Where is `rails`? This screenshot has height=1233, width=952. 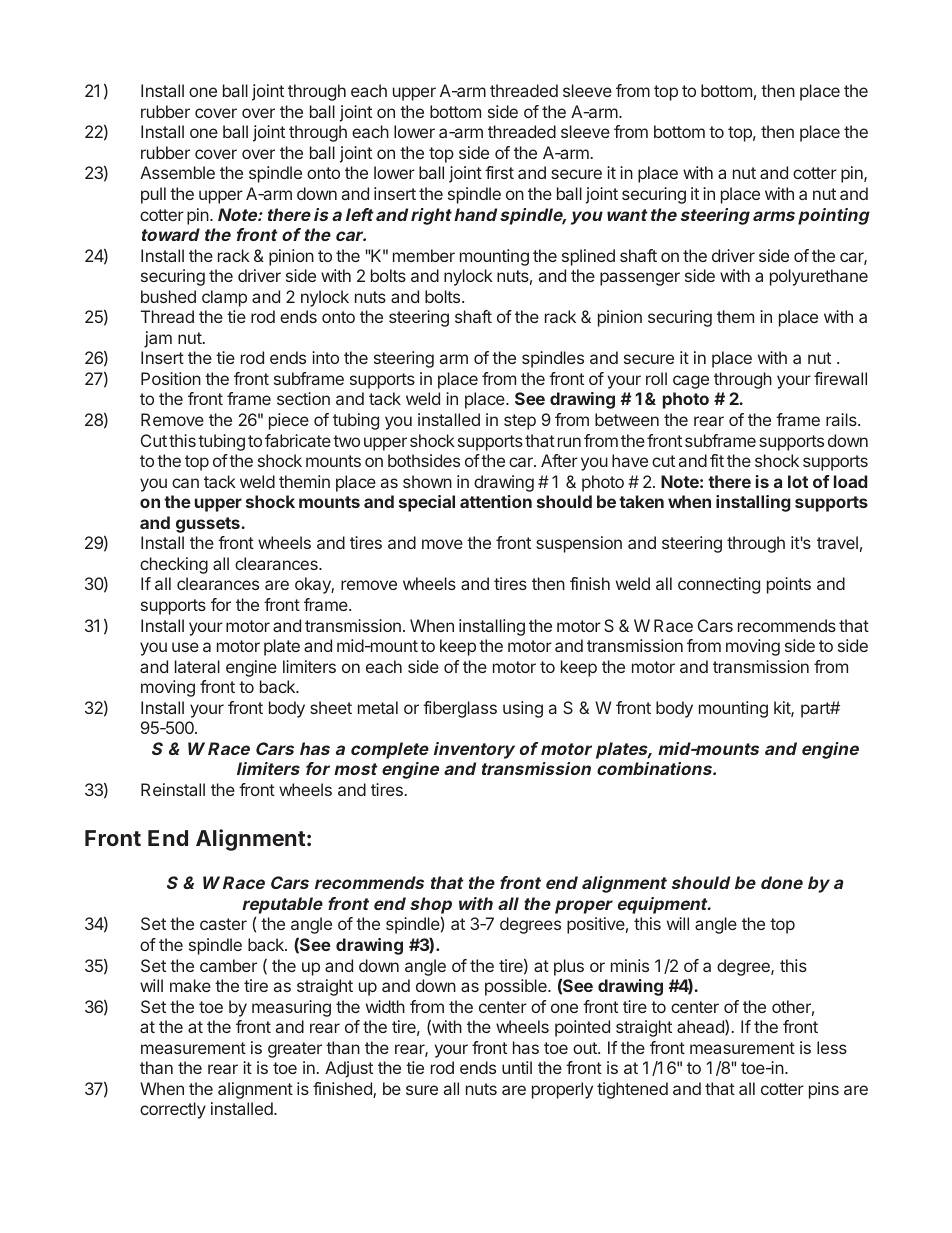 rails is located at coordinates (842, 419).
